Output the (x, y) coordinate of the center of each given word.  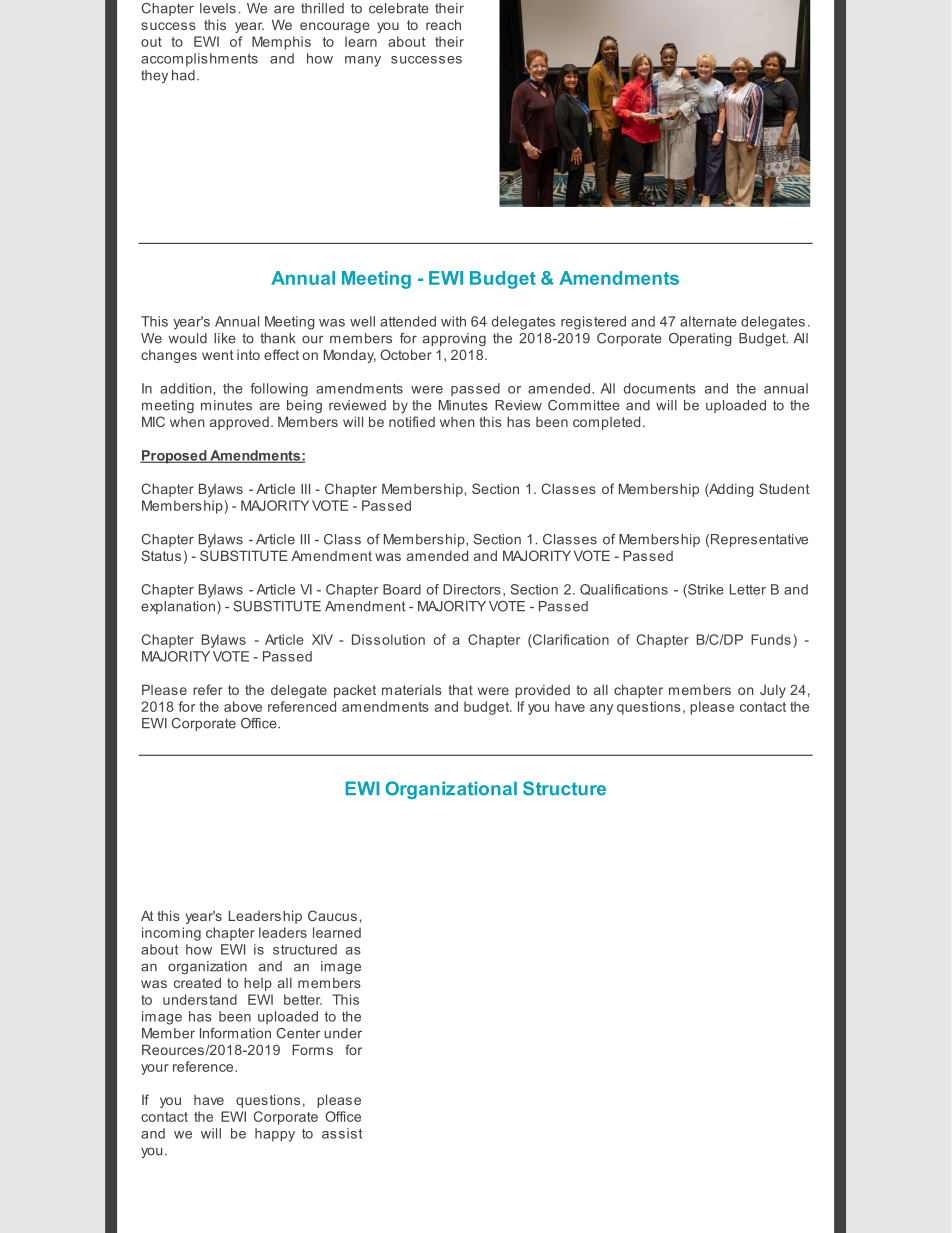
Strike (705, 590)
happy (275, 1135)
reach (443, 24)
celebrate (399, 8)
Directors (472, 589)
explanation (178, 607)
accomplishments (199, 60)
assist (342, 1133)
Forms (312, 1049)
